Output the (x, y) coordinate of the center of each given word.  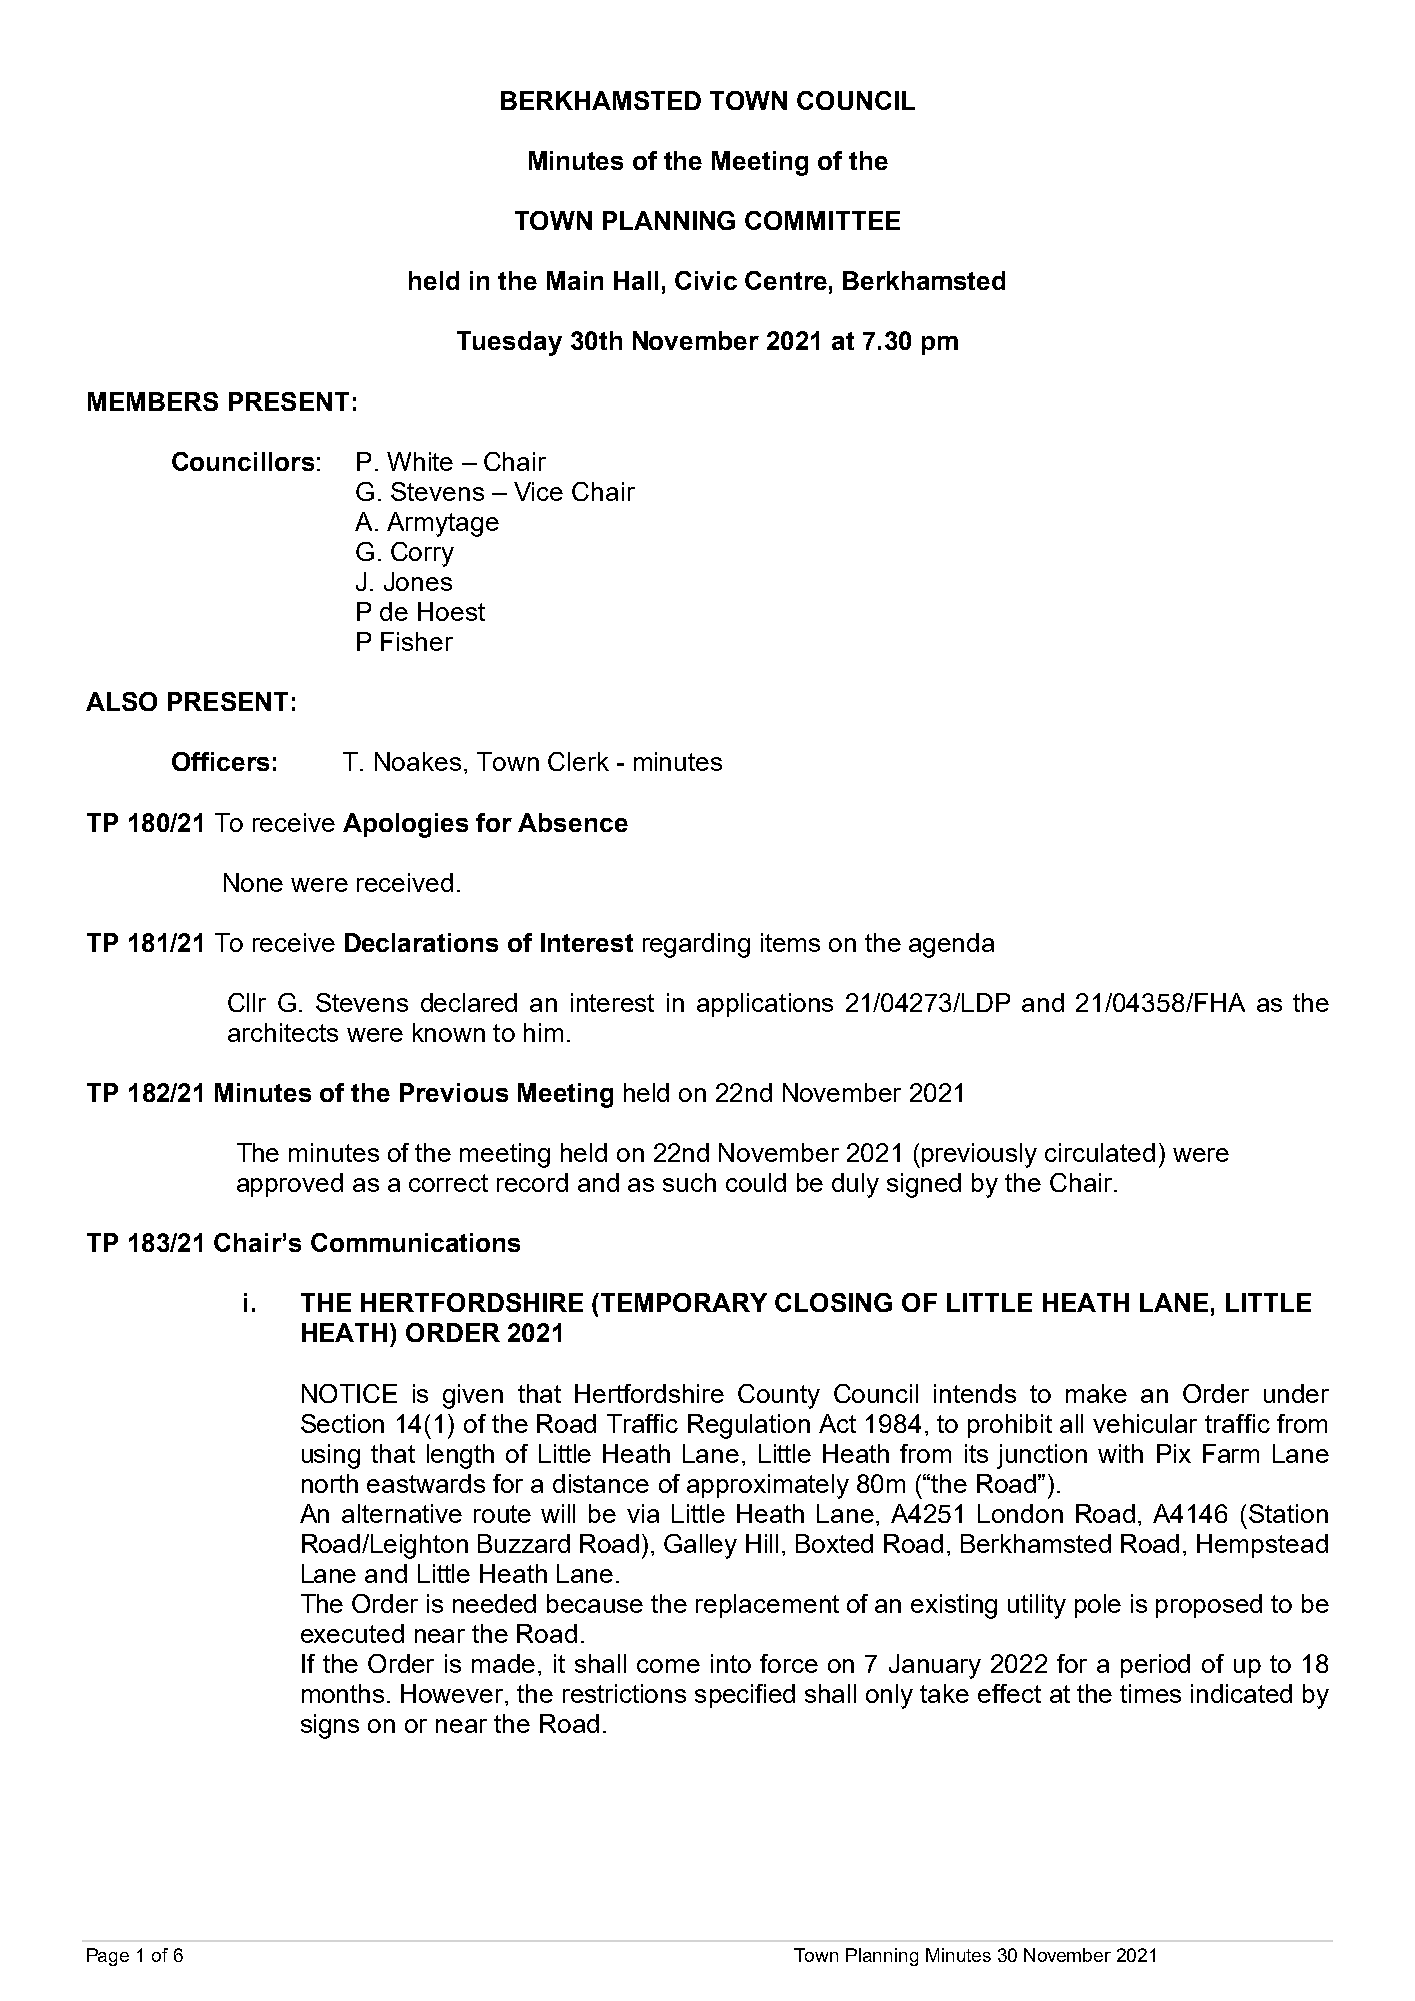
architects (283, 1032)
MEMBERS (153, 401)
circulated (1100, 1152)
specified (745, 1696)
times (1150, 1693)
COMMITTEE (822, 220)
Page (108, 1957)
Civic (706, 280)
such (689, 1182)
